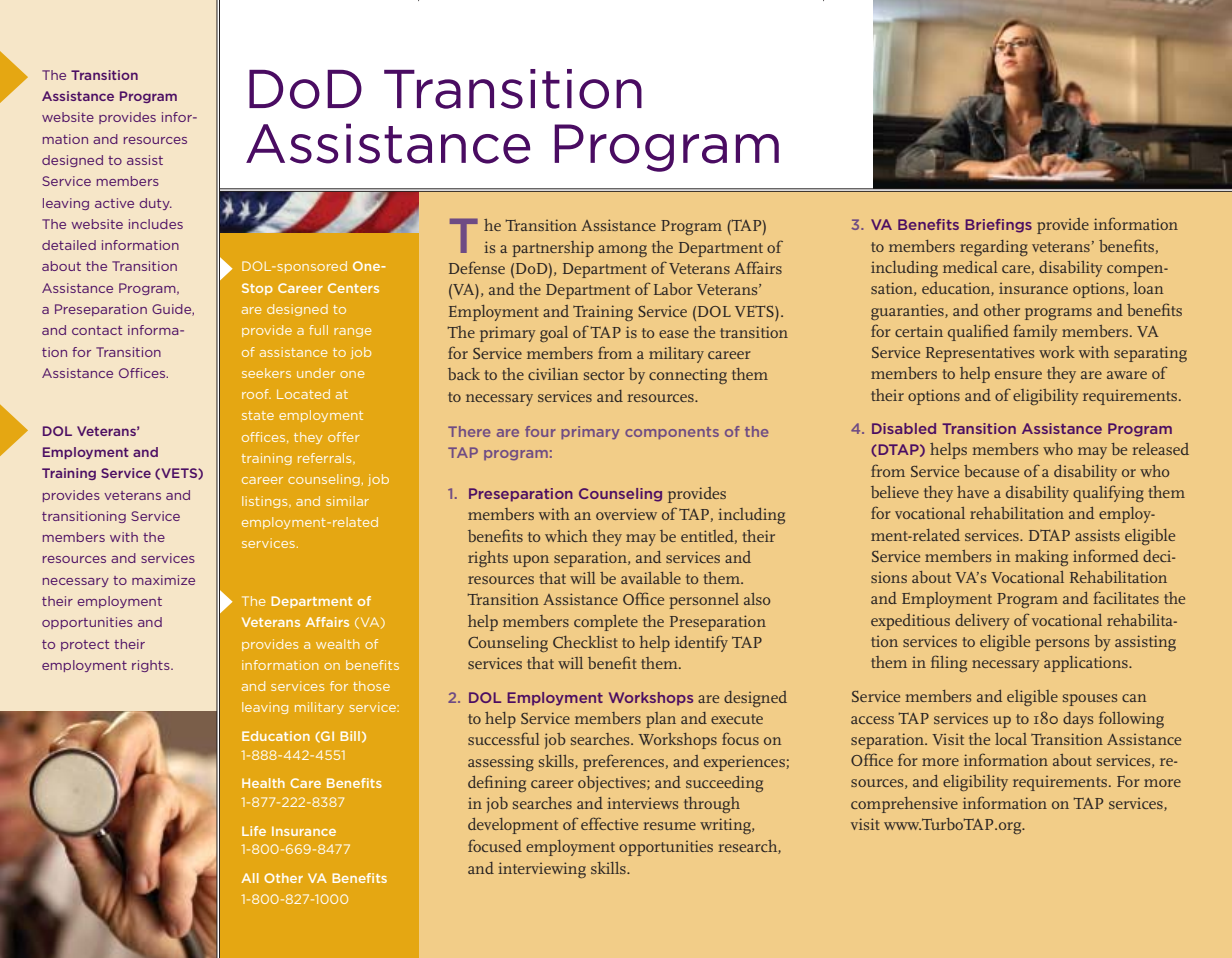  I want to click on spouses, so click(1090, 700).
